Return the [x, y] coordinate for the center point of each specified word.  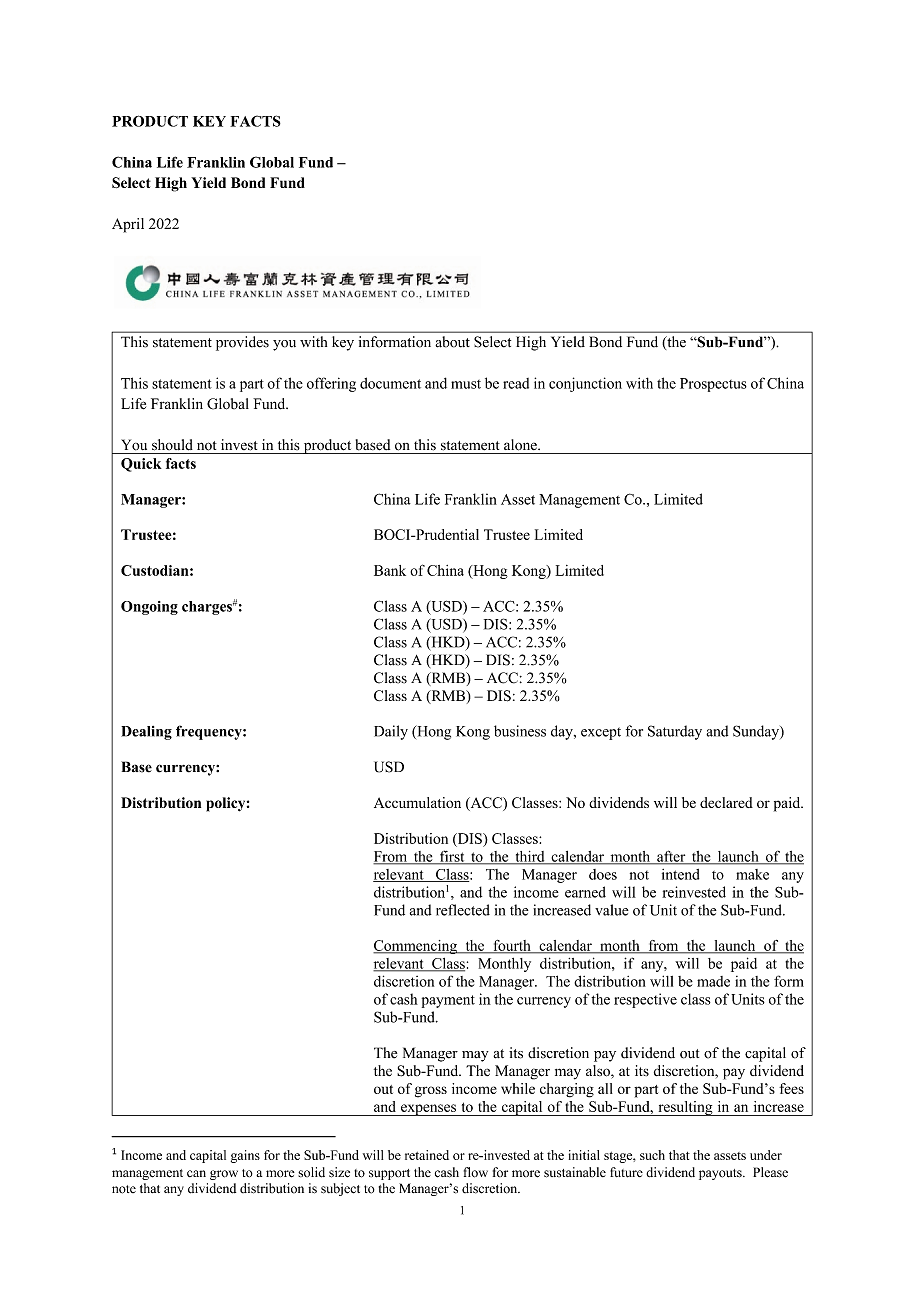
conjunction [585, 384]
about [452, 342]
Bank [390, 570]
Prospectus [713, 385]
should [172, 445]
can [196, 1173]
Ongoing [149, 608]
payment [448, 1001]
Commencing [416, 947]
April [128, 225]
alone [521, 445]
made [713, 981]
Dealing [146, 733]
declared [726, 802]
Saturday [675, 732]
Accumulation [417, 802]
